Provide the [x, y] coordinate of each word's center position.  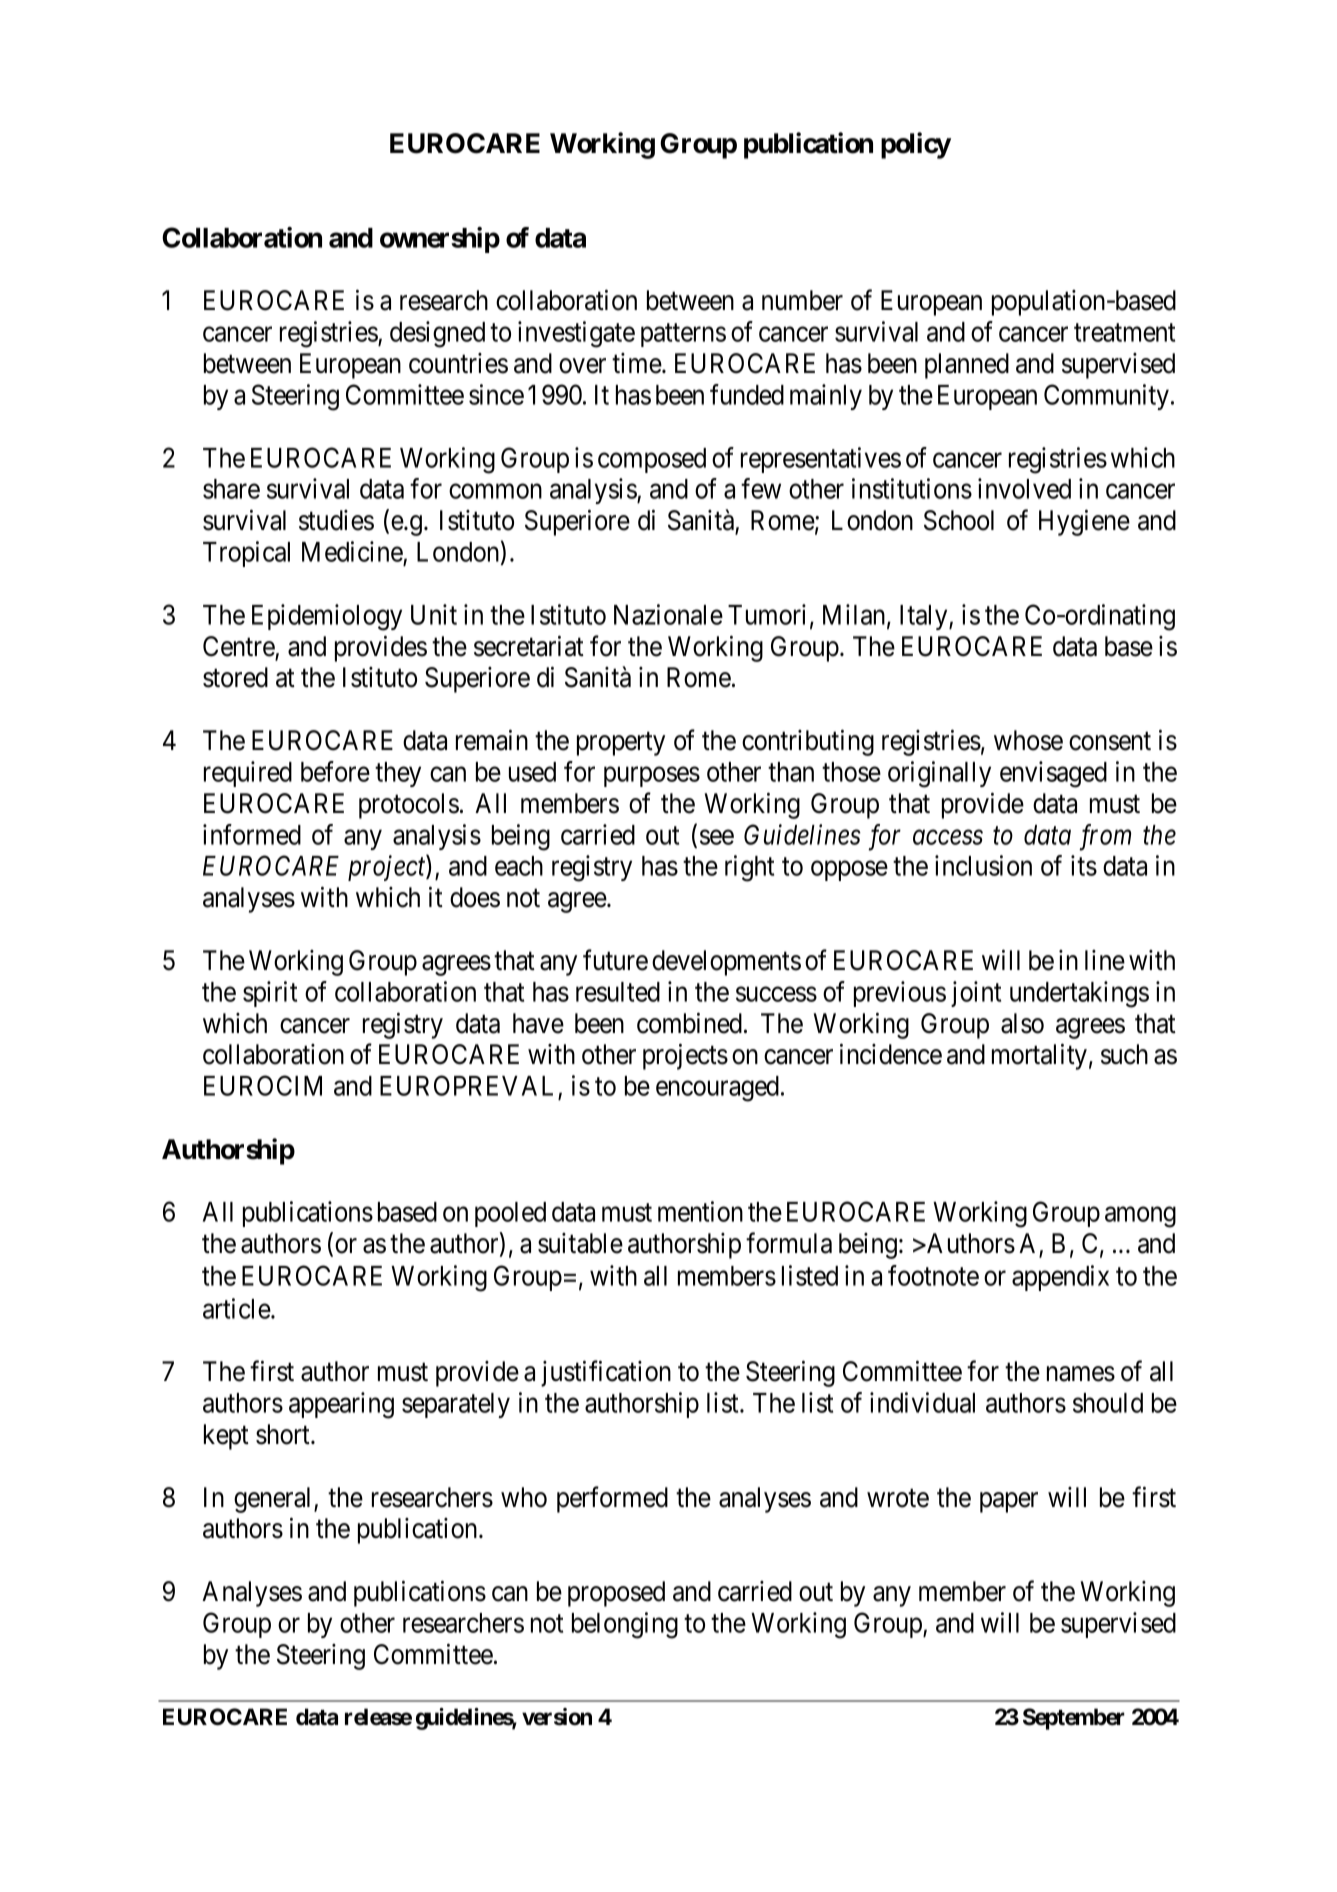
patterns [683, 335]
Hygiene [1084, 523]
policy [916, 145]
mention [700, 1211]
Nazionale [668, 614]
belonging [625, 1625]
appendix [1060, 1278]
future [615, 960]
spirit [270, 994]
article [237, 1308]
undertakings [1079, 994]
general [274, 1500]
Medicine [353, 553]
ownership [440, 240]
